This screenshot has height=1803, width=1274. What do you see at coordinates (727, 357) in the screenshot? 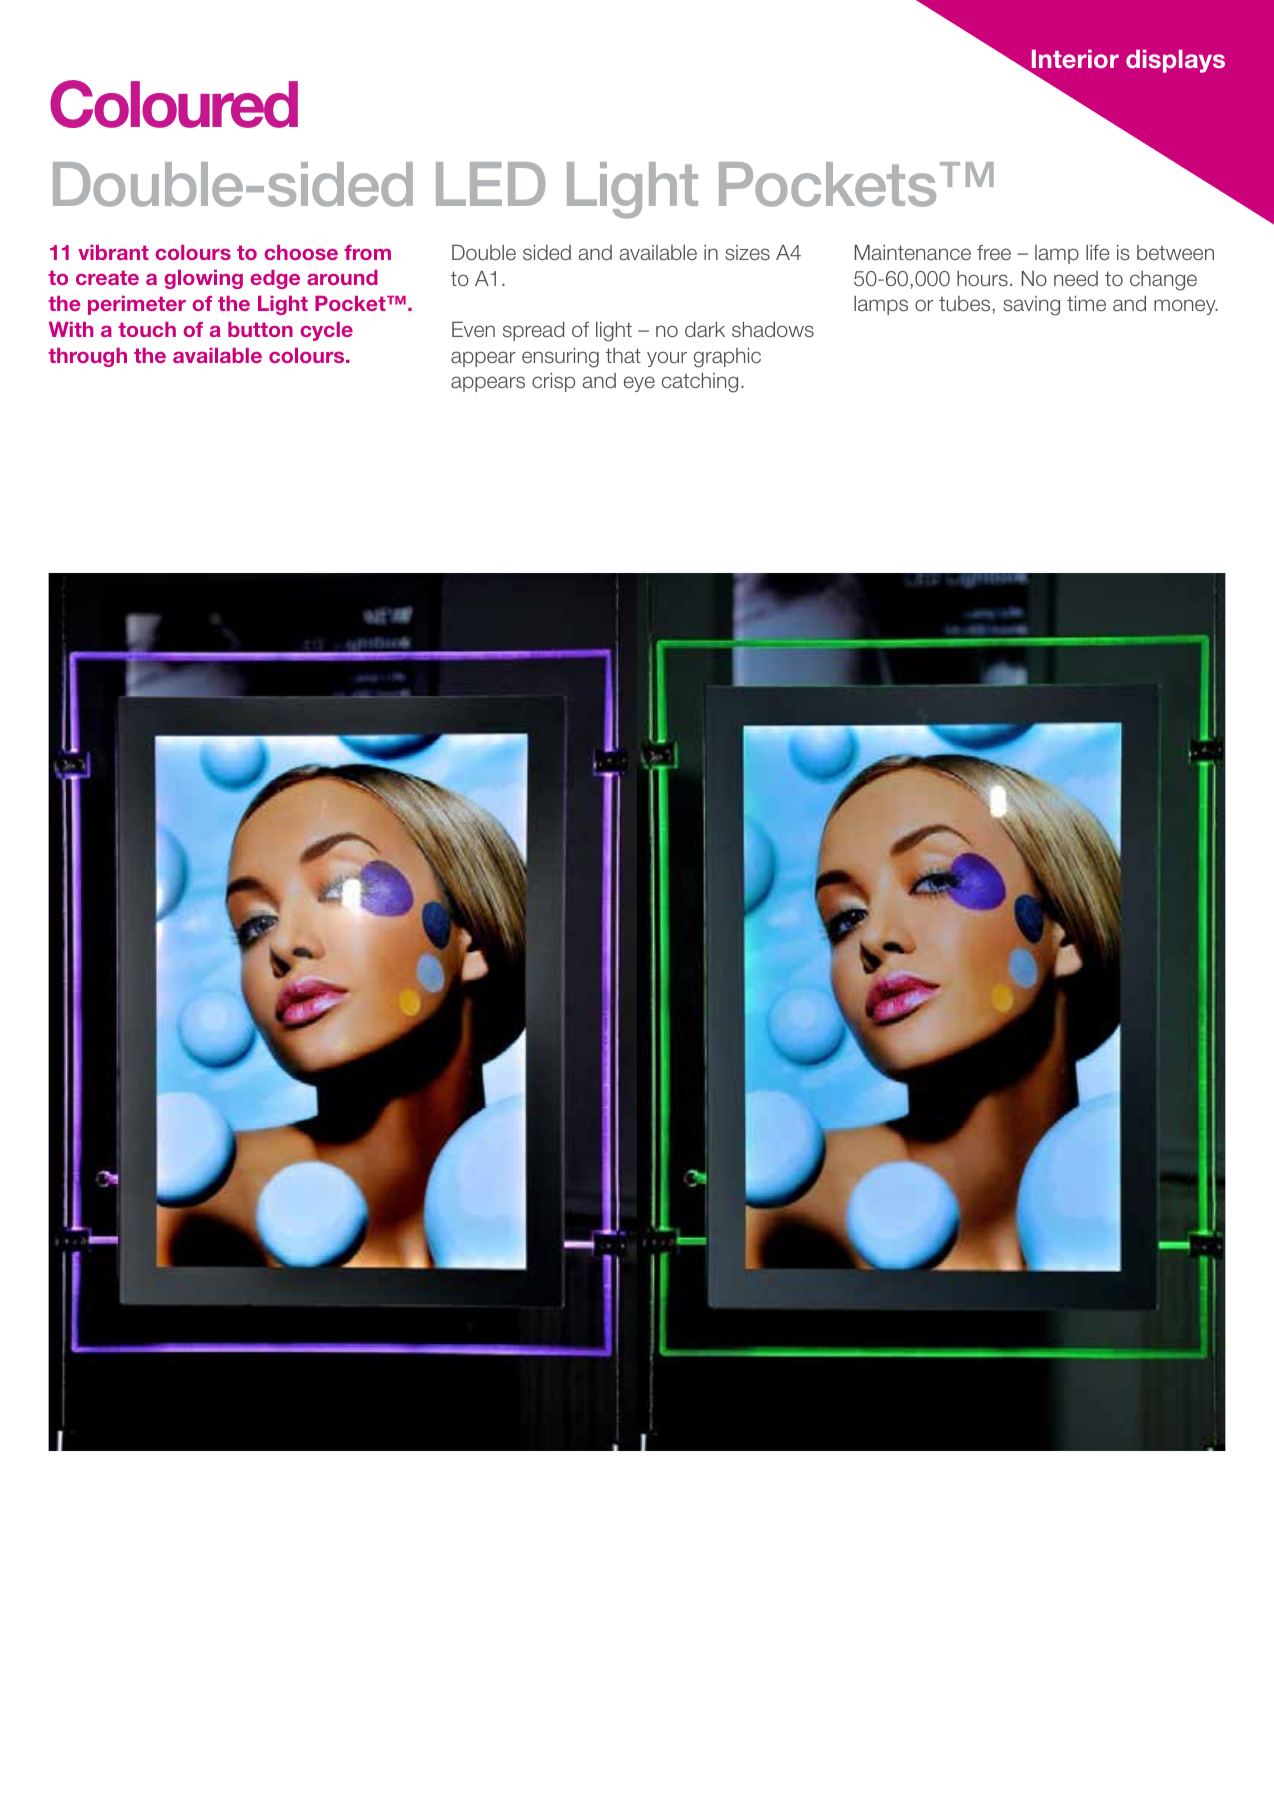
I see `graphic` at bounding box center [727, 357].
